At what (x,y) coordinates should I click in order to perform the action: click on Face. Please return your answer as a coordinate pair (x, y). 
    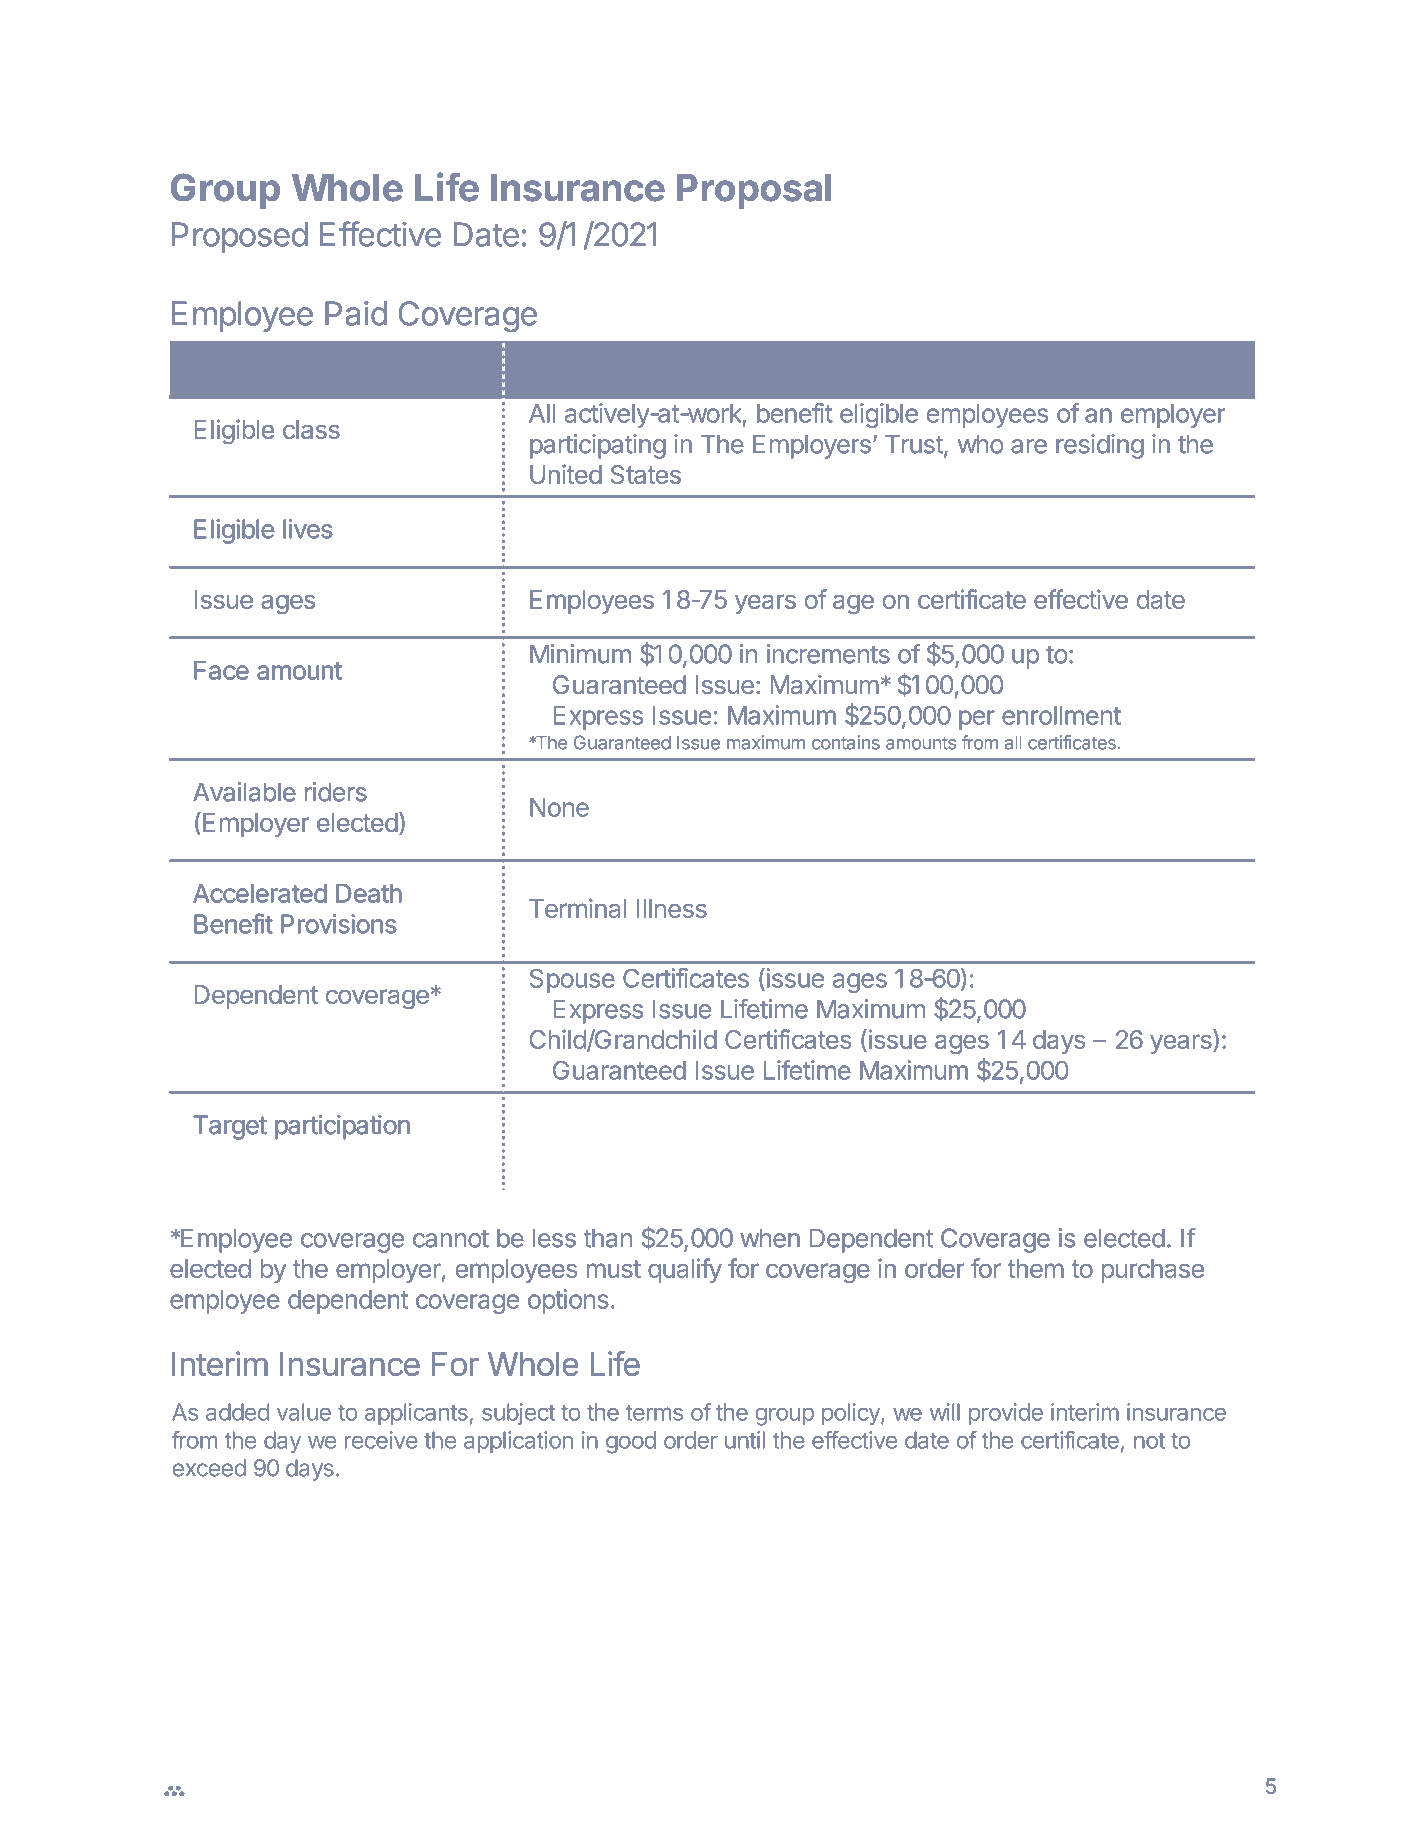
    Looking at the image, I should click on (222, 670).
